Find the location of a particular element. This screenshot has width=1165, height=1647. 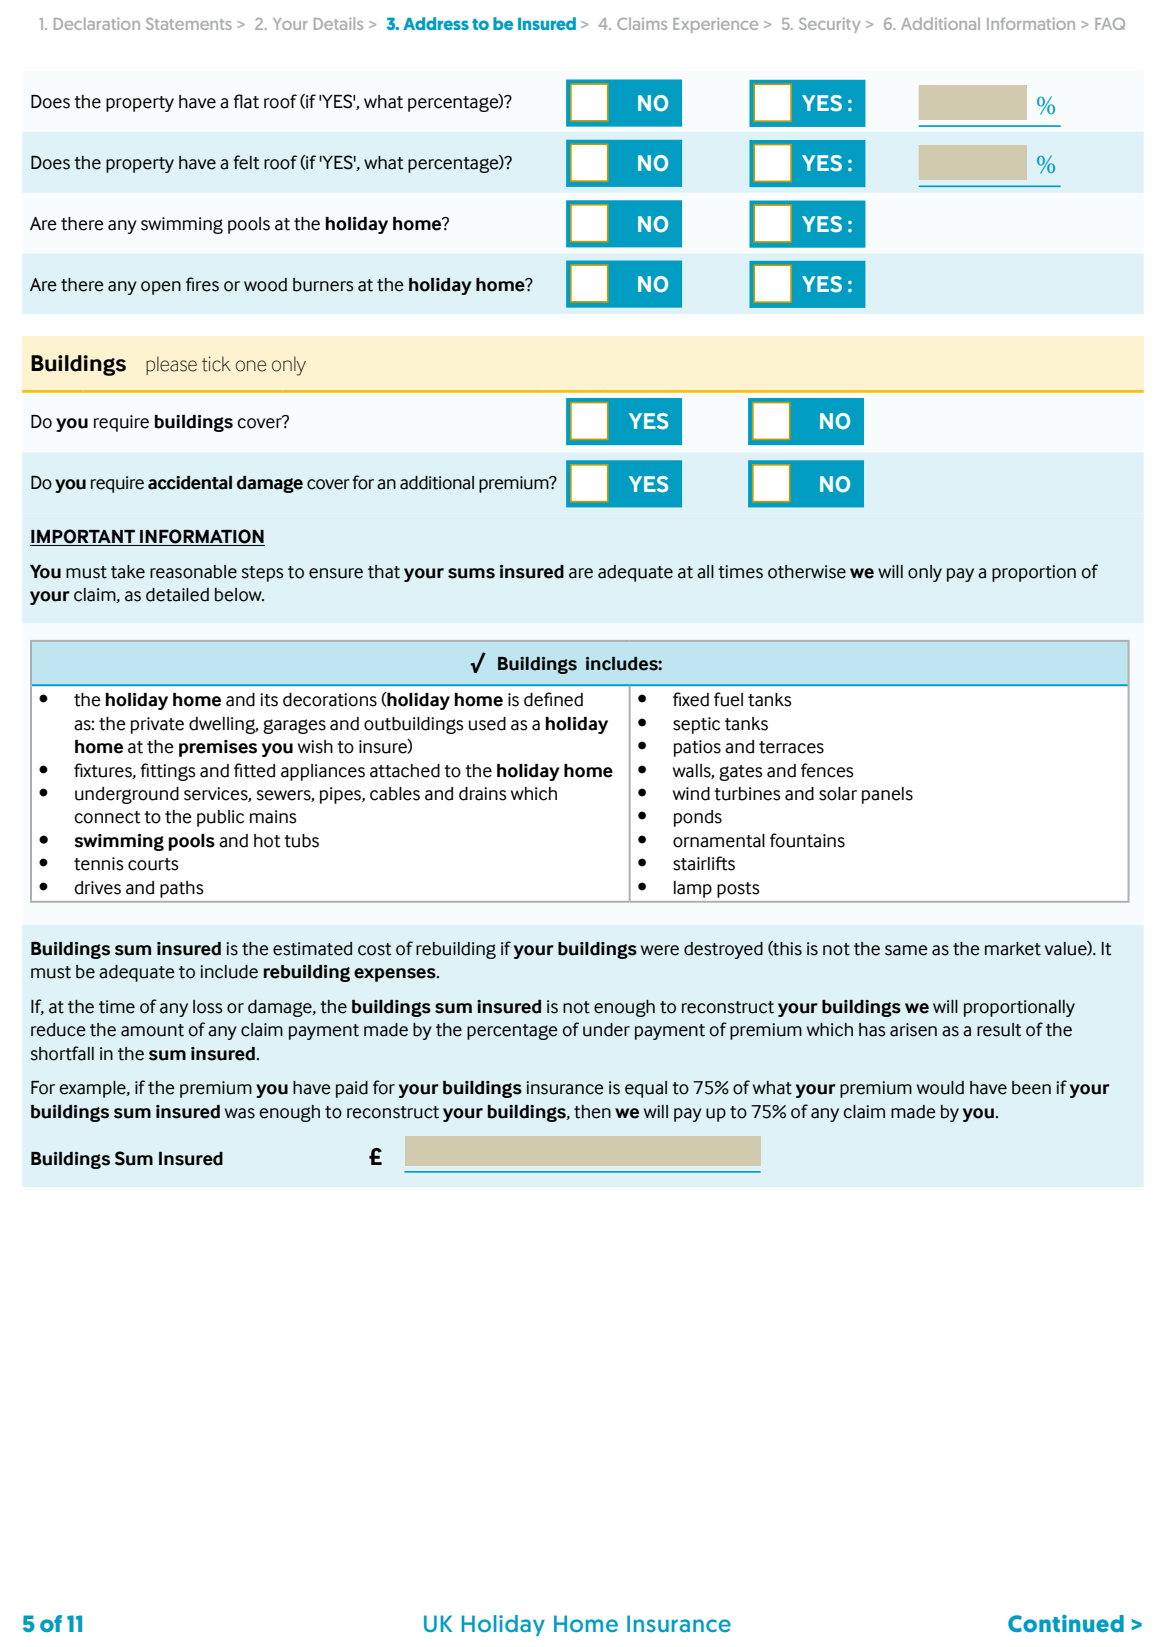

then is located at coordinates (592, 1112).
